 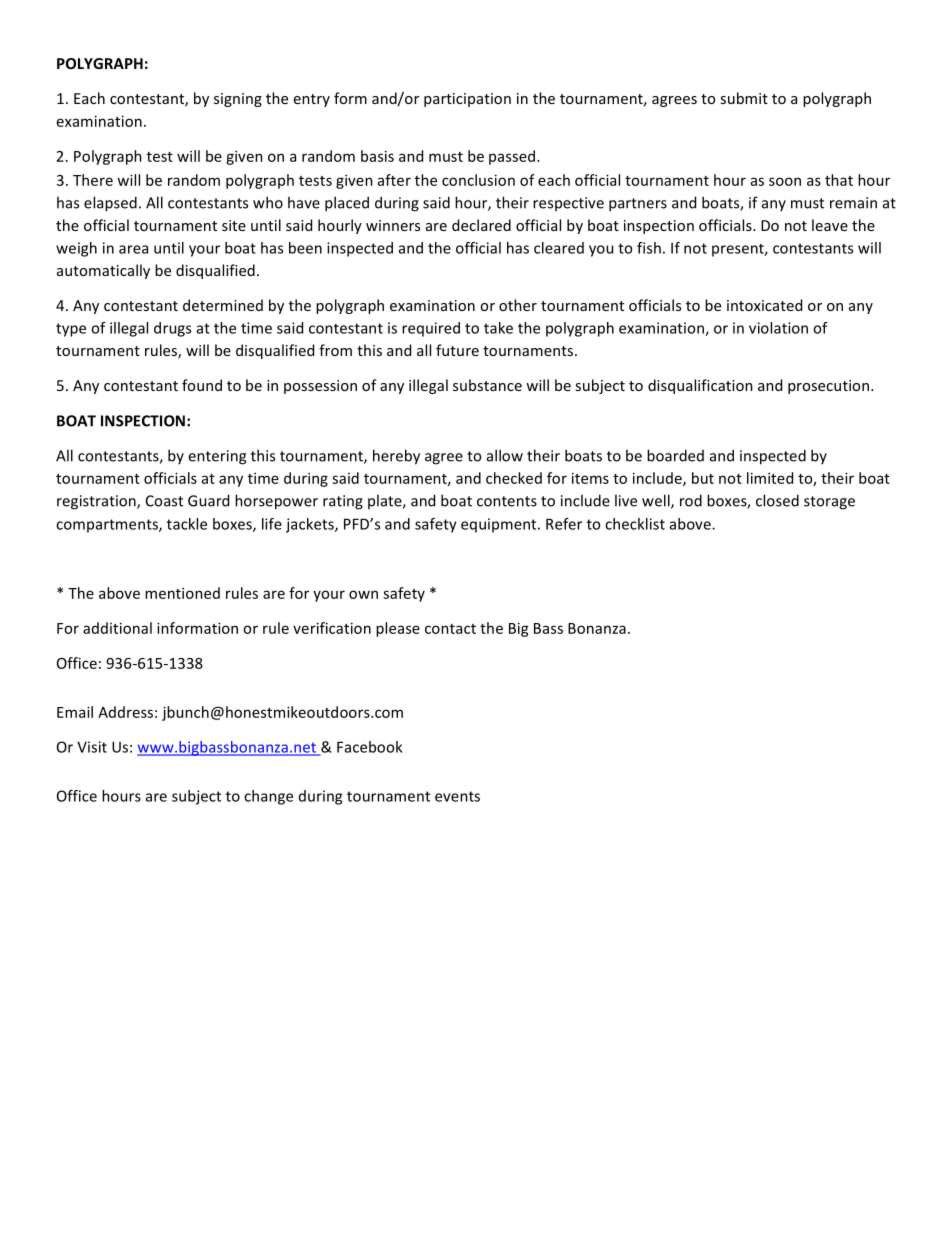 What do you see at coordinates (92, 747) in the document?
I see `Visit` at bounding box center [92, 747].
